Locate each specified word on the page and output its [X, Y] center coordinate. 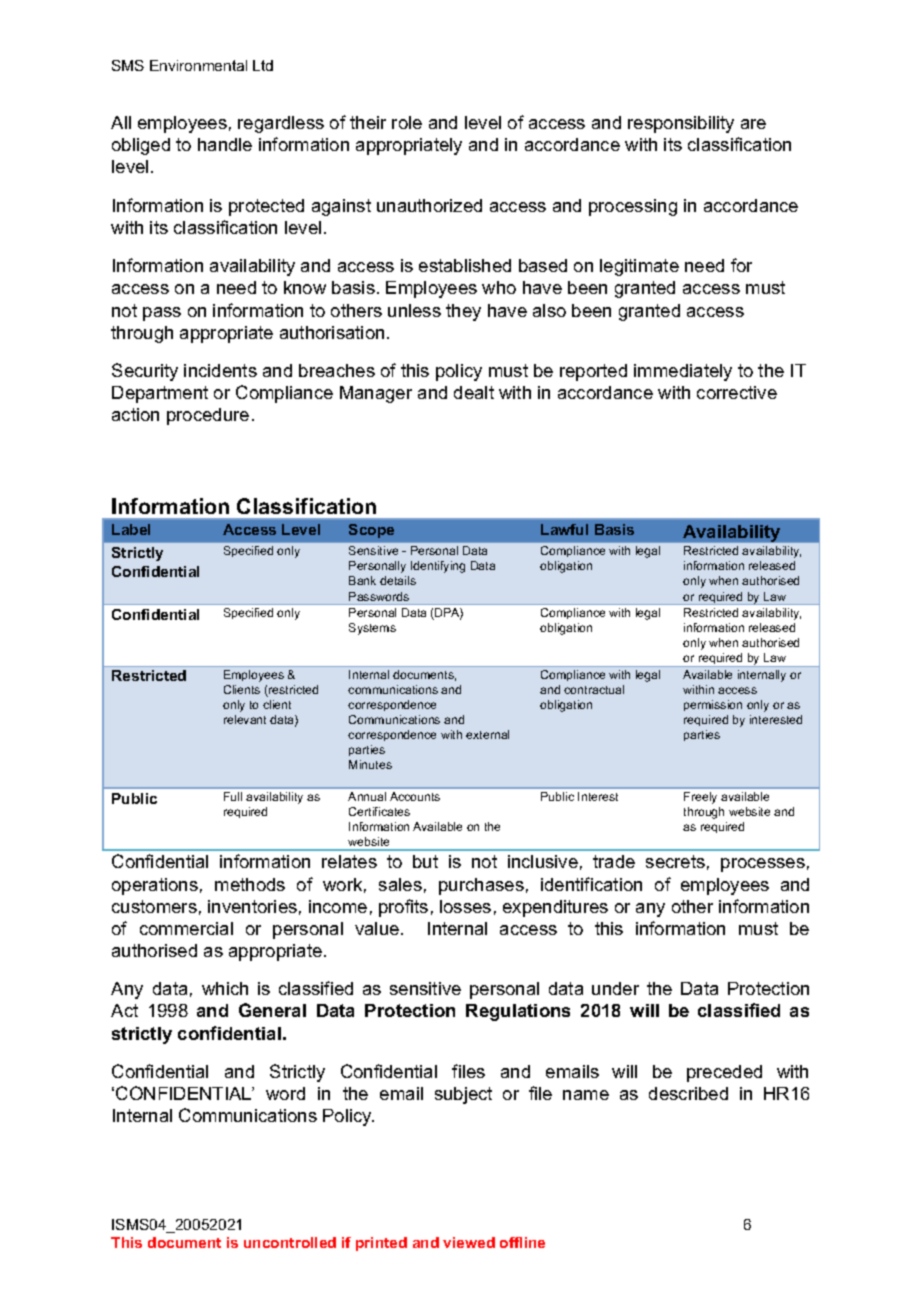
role [407, 122]
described [688, 1093]
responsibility [681, 124]
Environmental [198, 65]
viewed [469, 1242]
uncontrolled [290, 1242]
